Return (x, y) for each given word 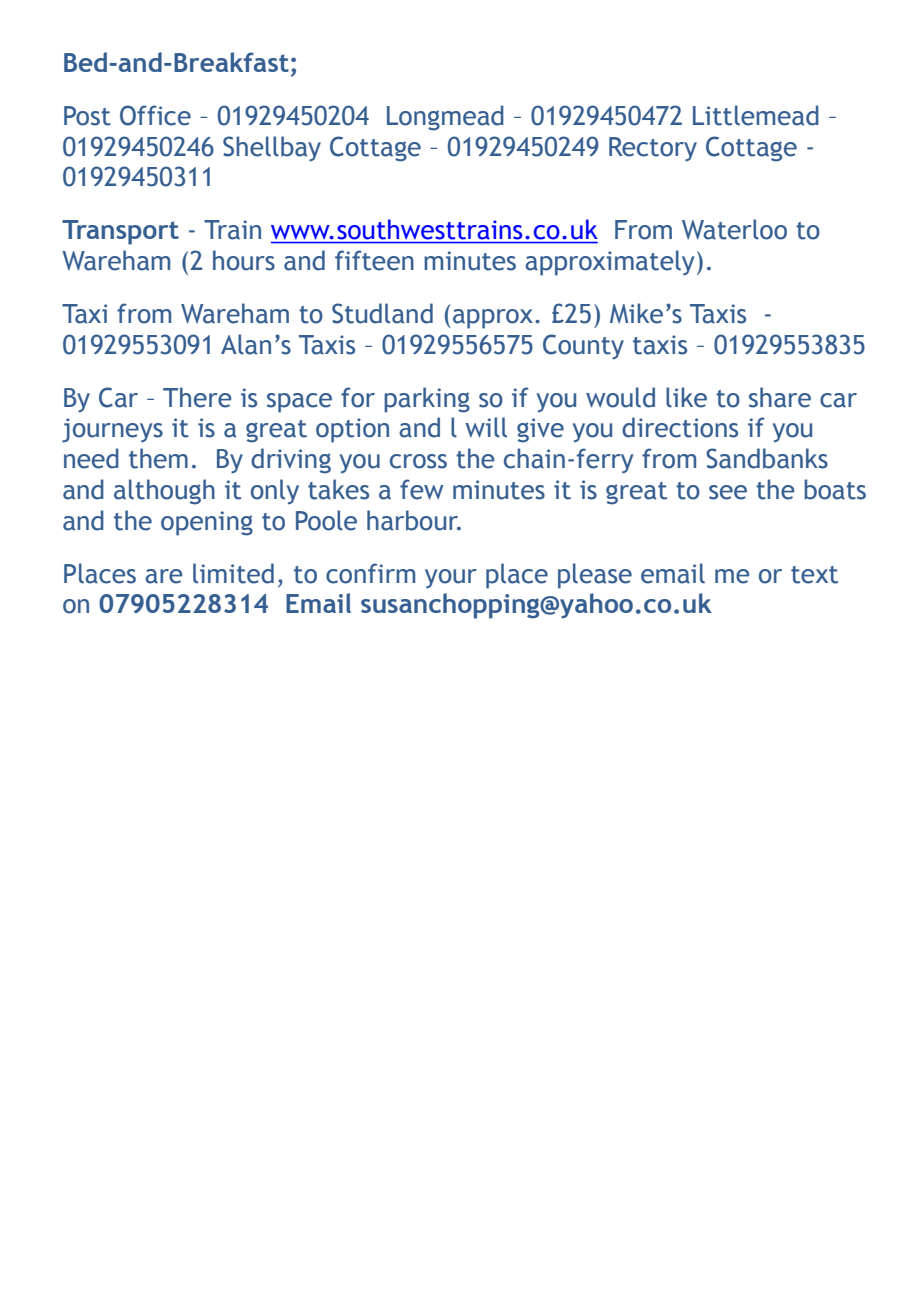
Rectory (653, 149)
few (422, 489)
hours (244, 260)
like (686, 397)
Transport (120, 232)
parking (427, 400)
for (358, 397)
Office (155, 115)
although (164, 492)
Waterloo (734, 229)
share (780, 397)
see (728, 492)
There (197, 397)
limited (233, 573)
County (583, 347)
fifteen (374, 260)
